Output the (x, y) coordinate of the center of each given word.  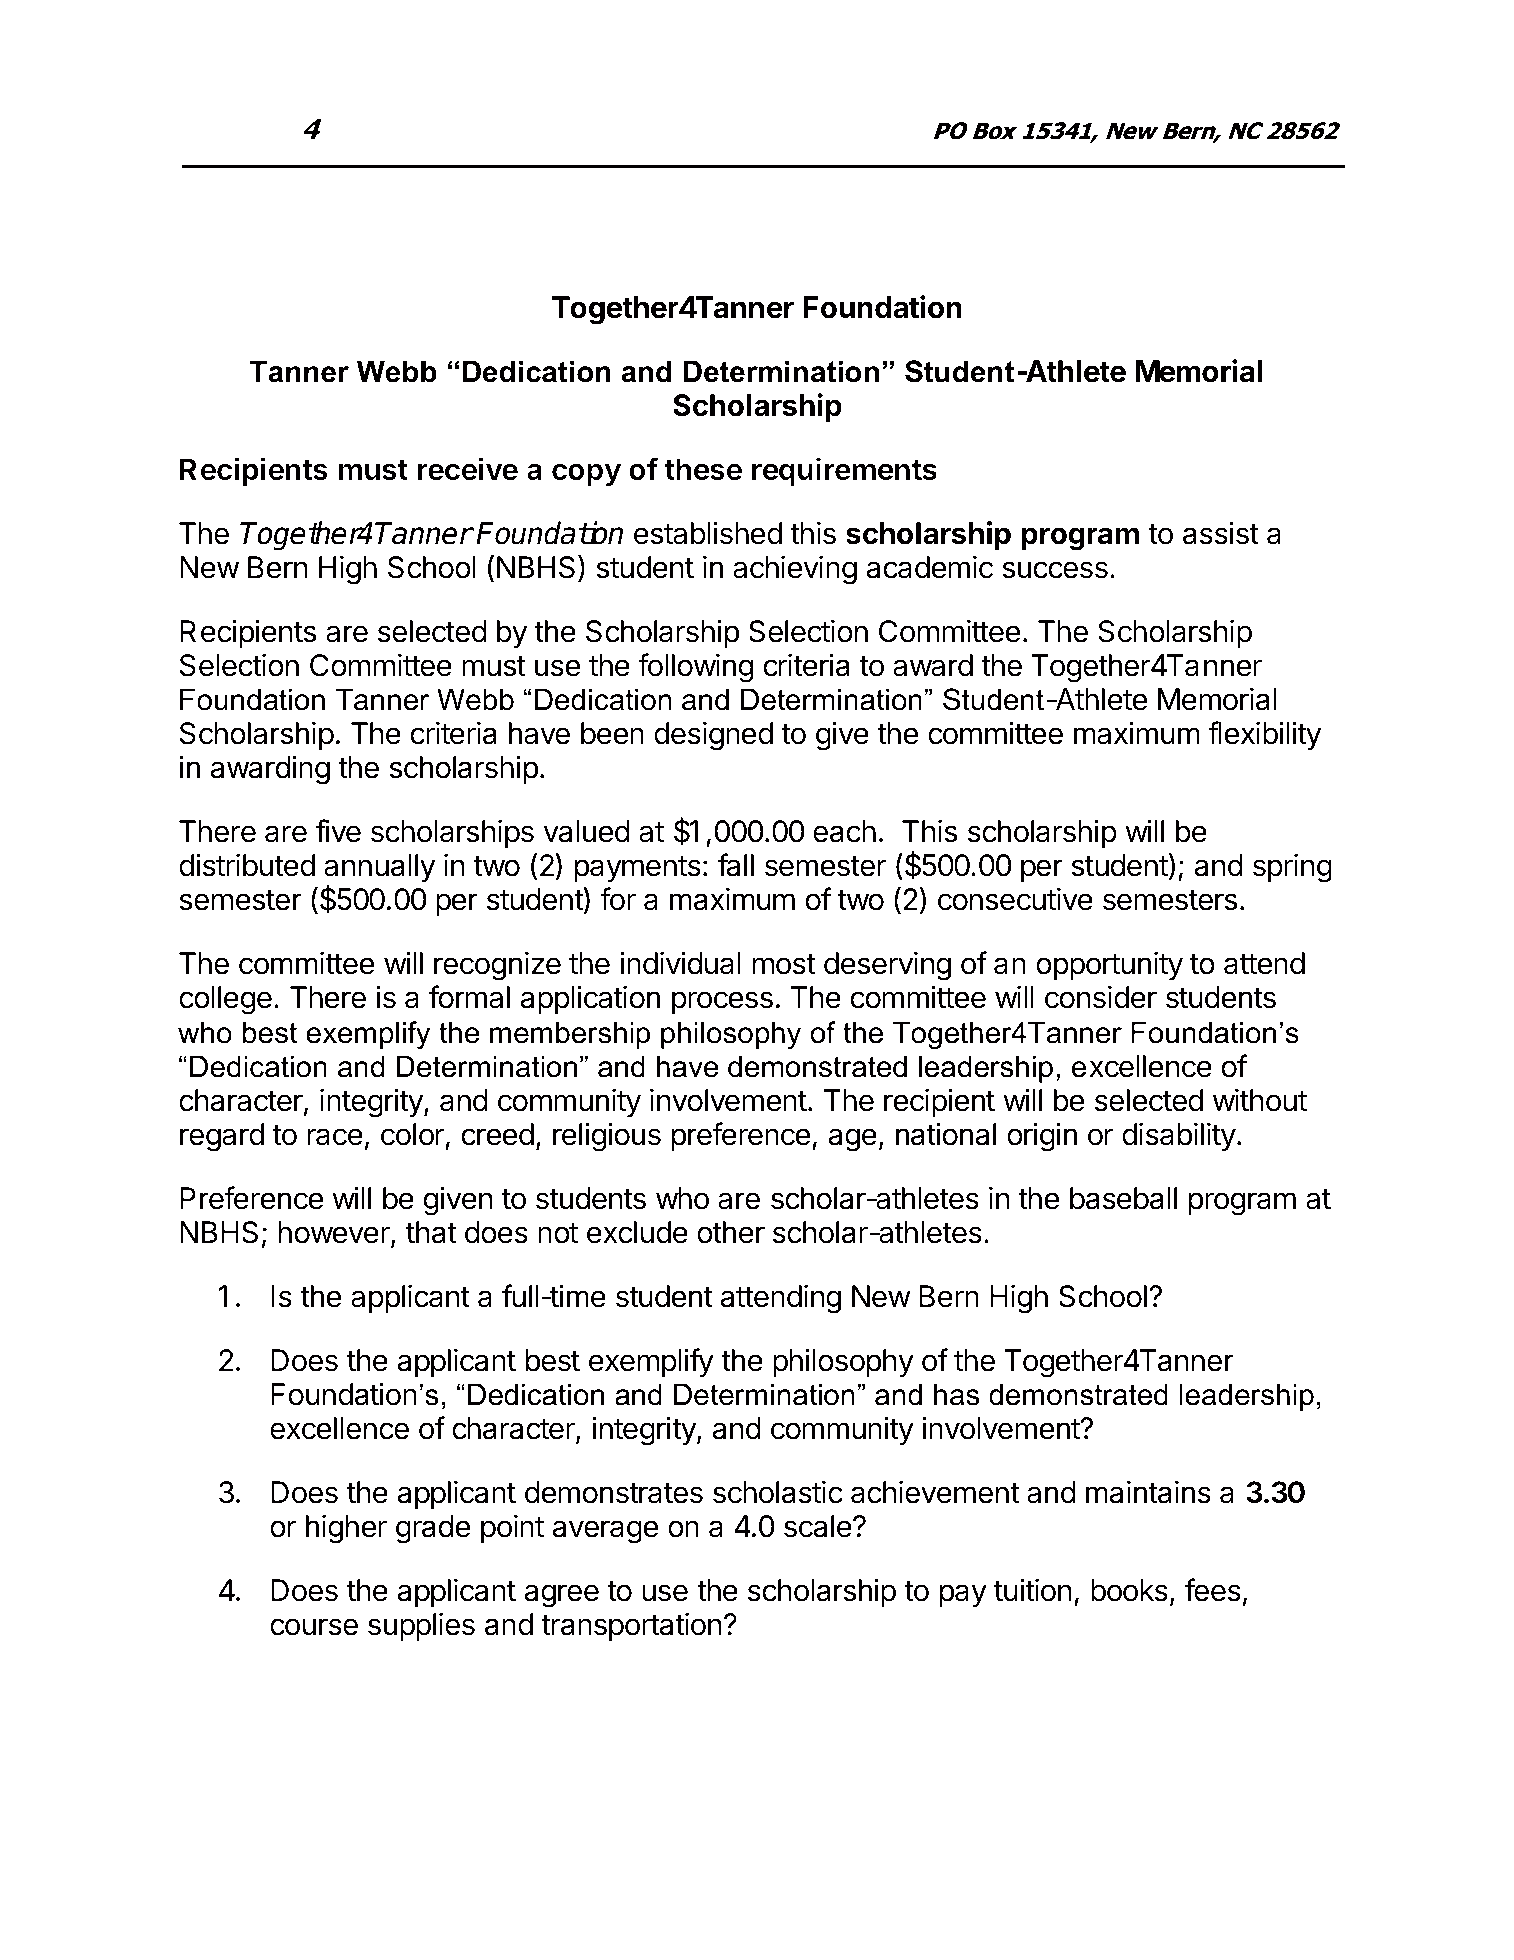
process (722, 1002)
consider (1101, 997)
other (731, 1232)
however (335, 1233)
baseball (1123, 1198)
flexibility (1264, 735)
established (708, 533)
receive (467, 469)
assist (1221, 533)
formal (469, 997)
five (338, 831)
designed (713, 736)
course (314, 1627)
